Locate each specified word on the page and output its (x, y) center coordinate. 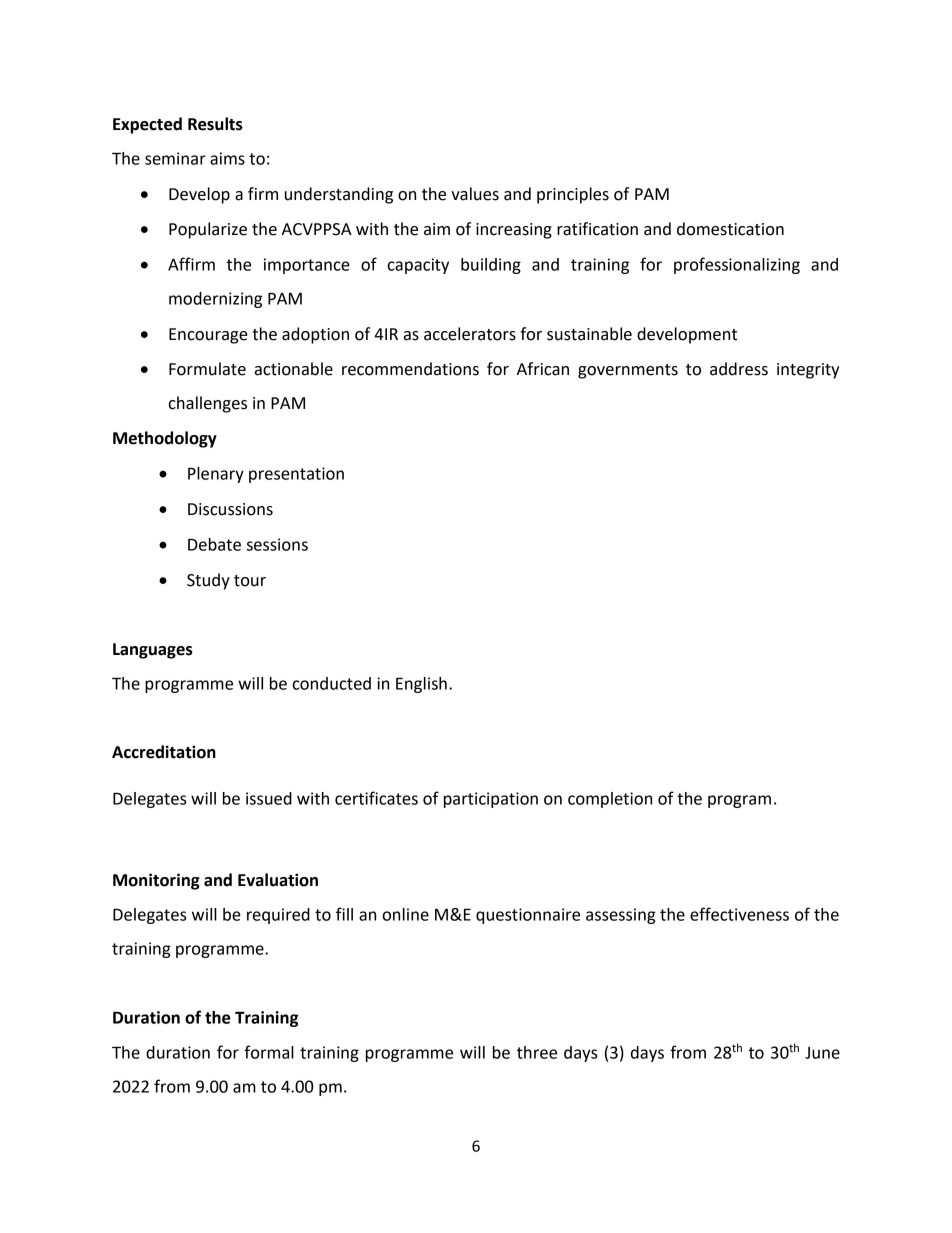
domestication (730, 229)
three (537, 1052)
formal (269, 1052)
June (822, 1053)
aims (227, 158)
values (475, 194)
